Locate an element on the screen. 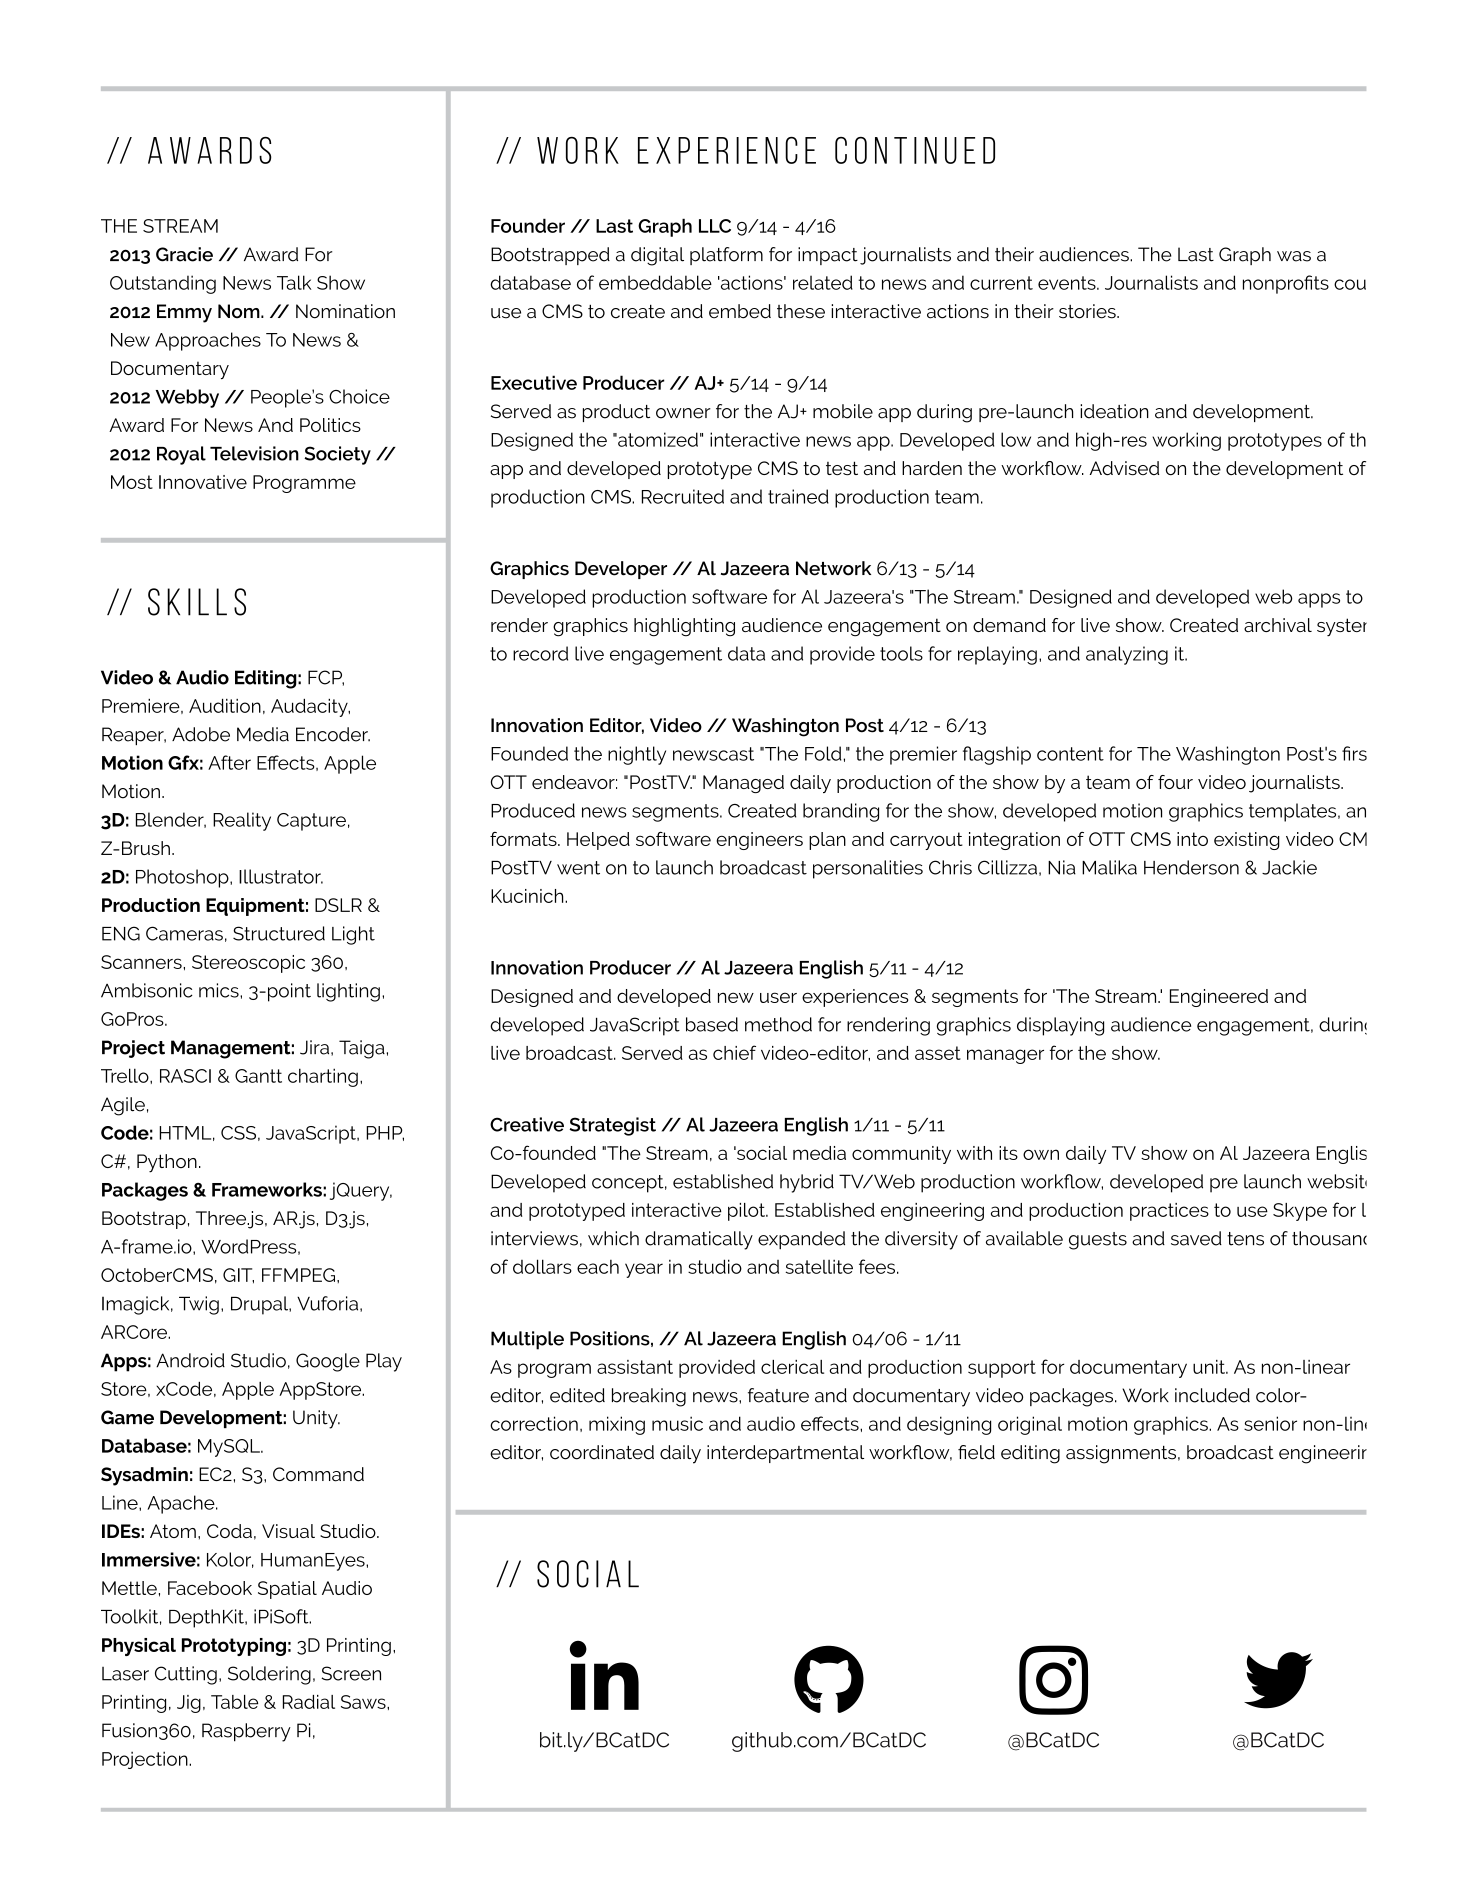  Talk is located at coordinates (294, 282).
